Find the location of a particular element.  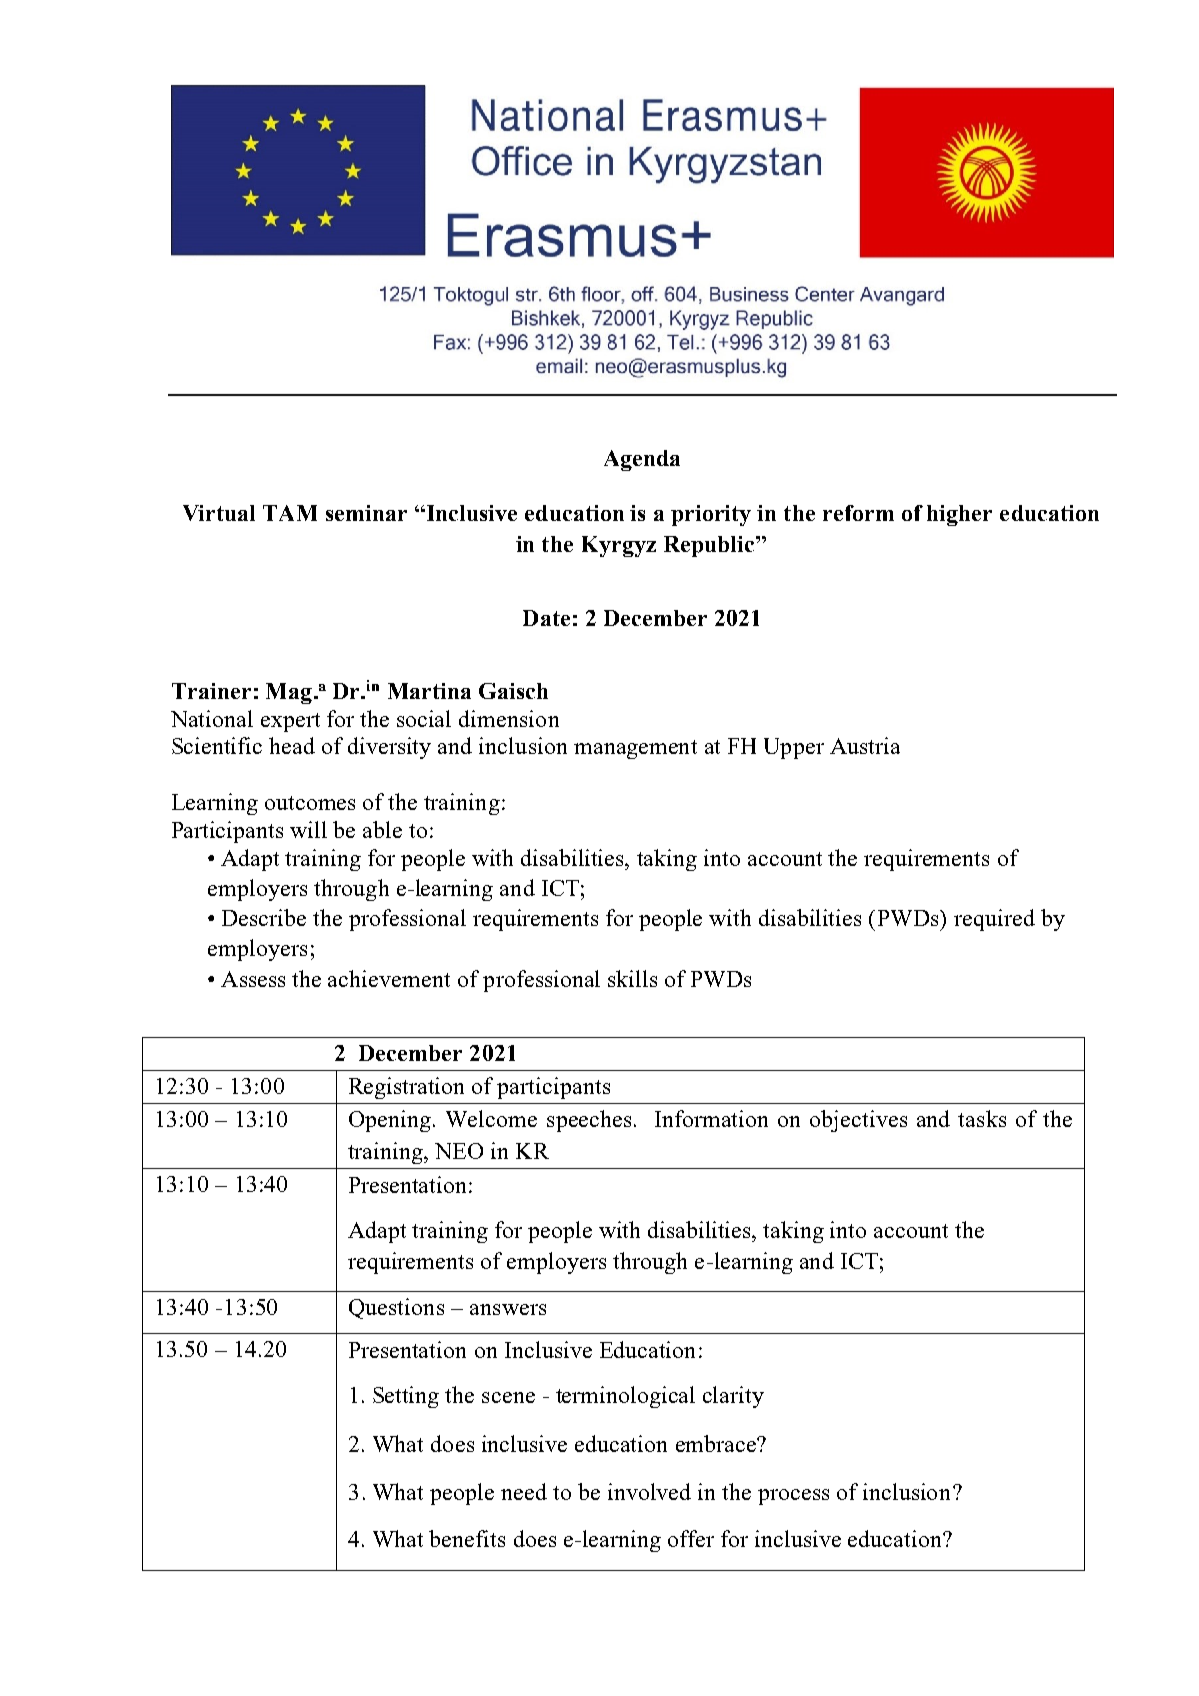

required is located at coordinates (994, 920).
